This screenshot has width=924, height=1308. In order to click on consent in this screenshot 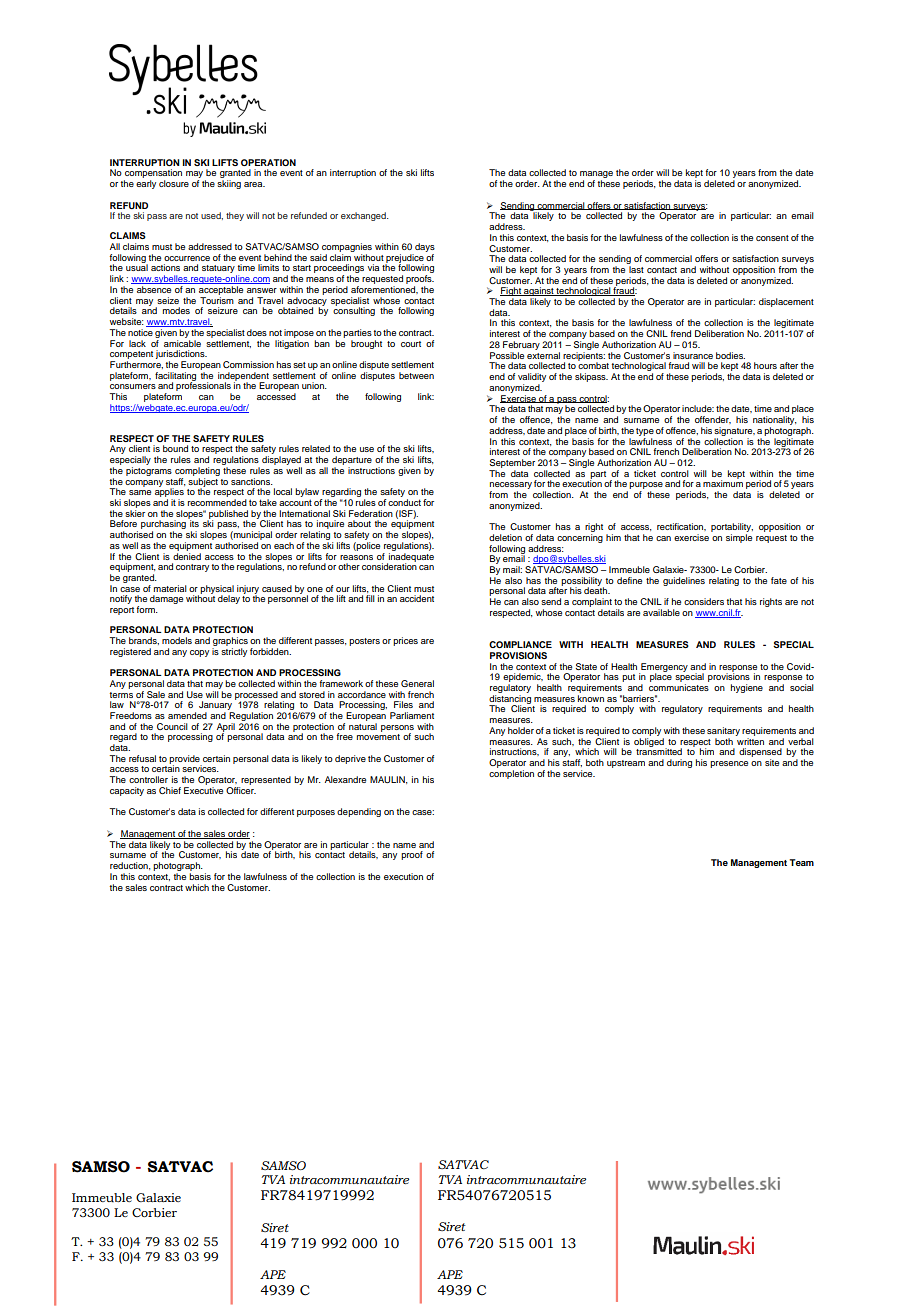, I will do `click(772, 238)`.
